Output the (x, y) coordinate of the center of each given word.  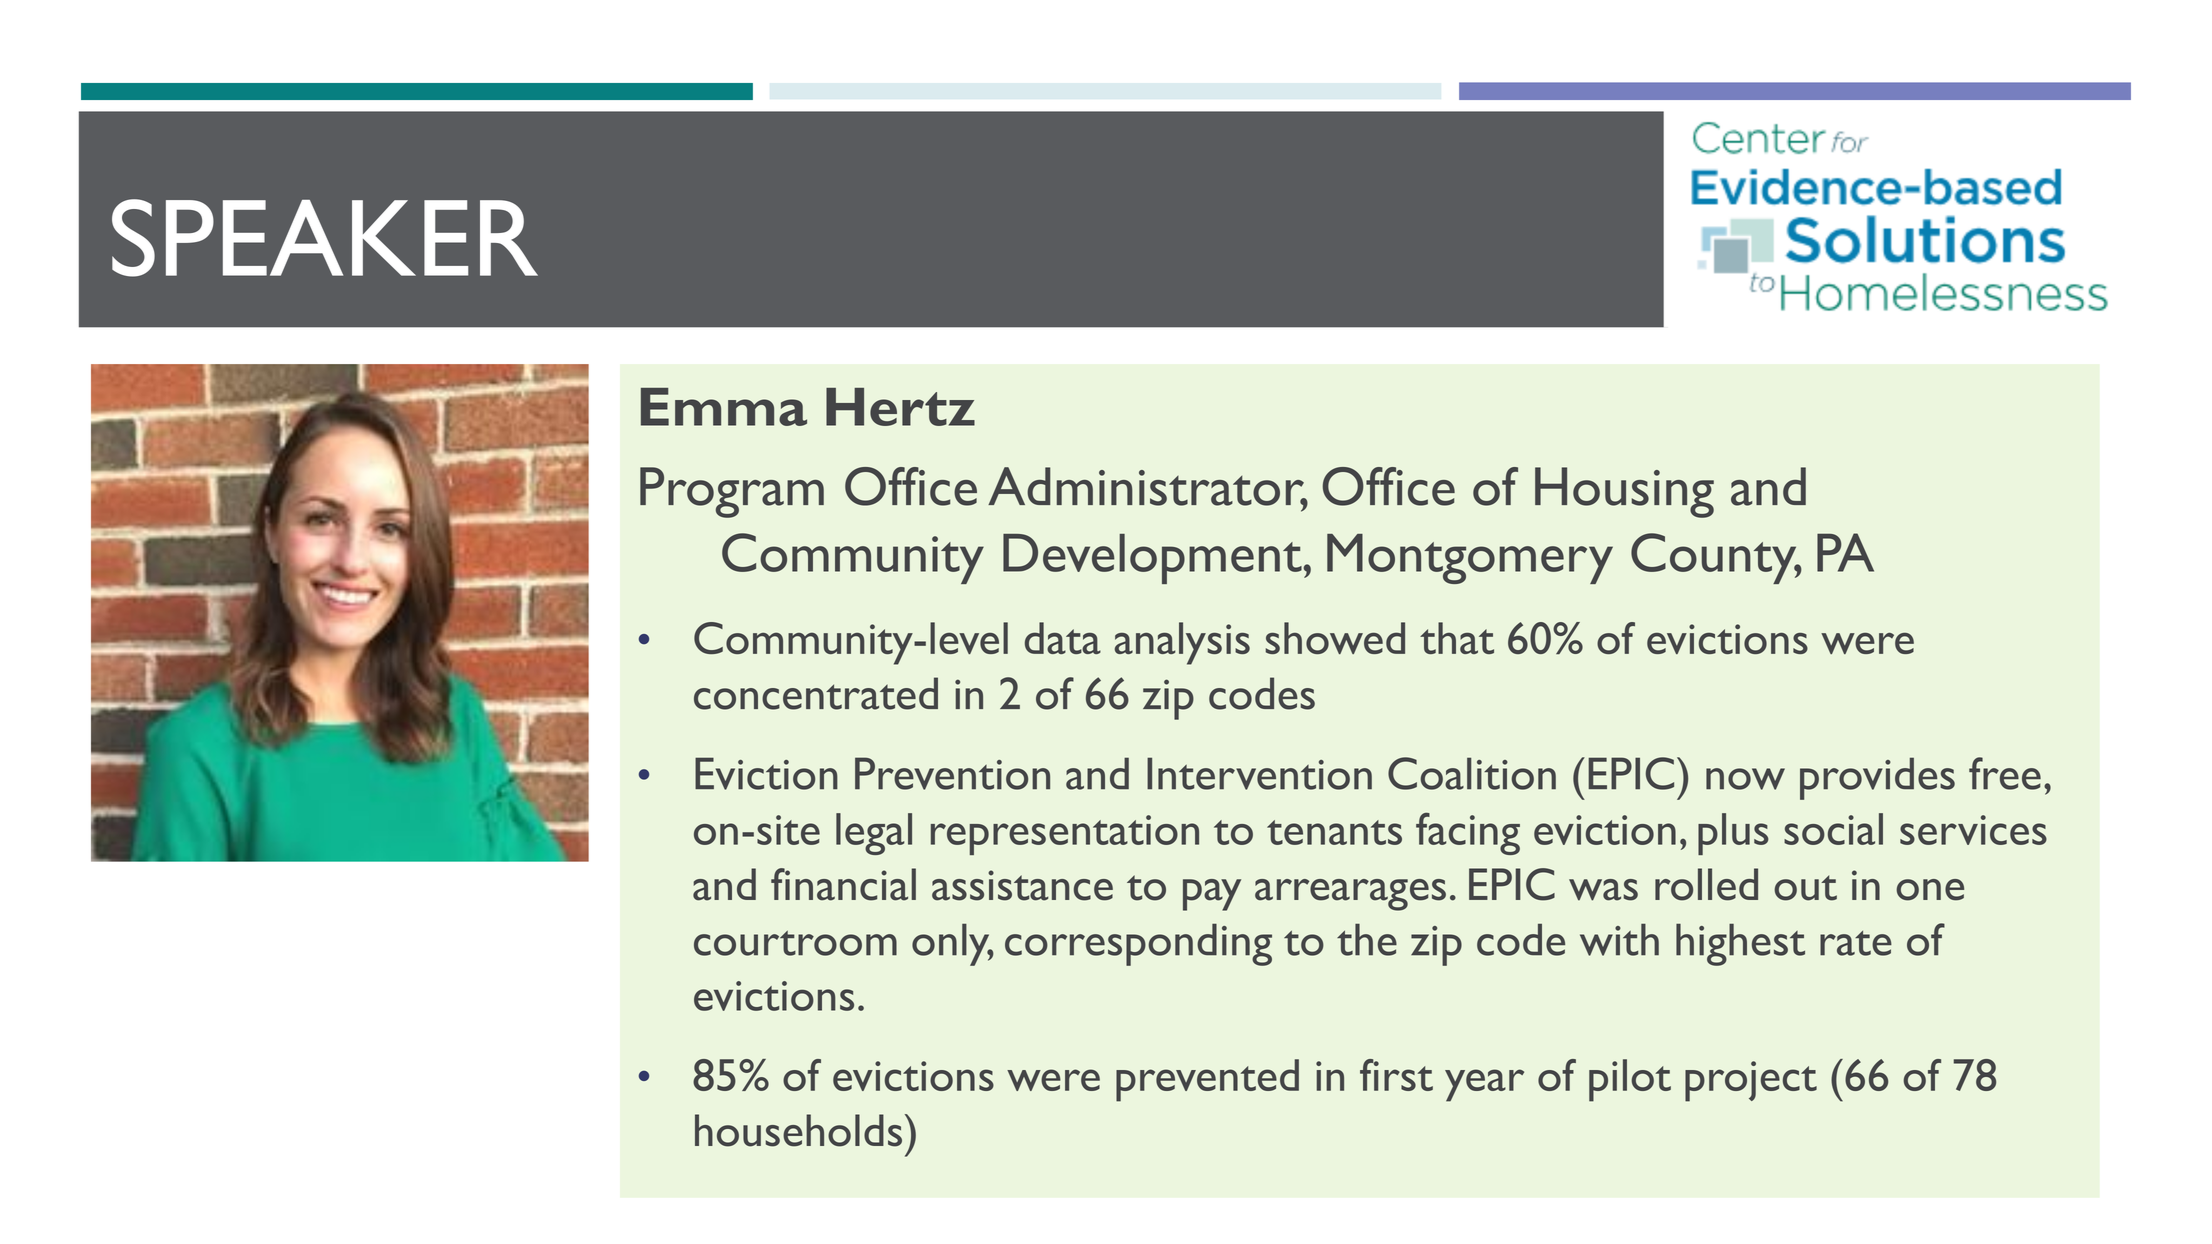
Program (732, 492)
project (1751, 1081)
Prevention (952, 773)
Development (1152, 559)
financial (843, 884)
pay (1212, 895)
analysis (1182, 643)
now (1745, 779)
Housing (1624, 492)
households (798, 1130)
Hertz (900, 407)
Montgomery (1470, 559)
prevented (1207, 1080)
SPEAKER (325, 238)
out (1805, 888)
